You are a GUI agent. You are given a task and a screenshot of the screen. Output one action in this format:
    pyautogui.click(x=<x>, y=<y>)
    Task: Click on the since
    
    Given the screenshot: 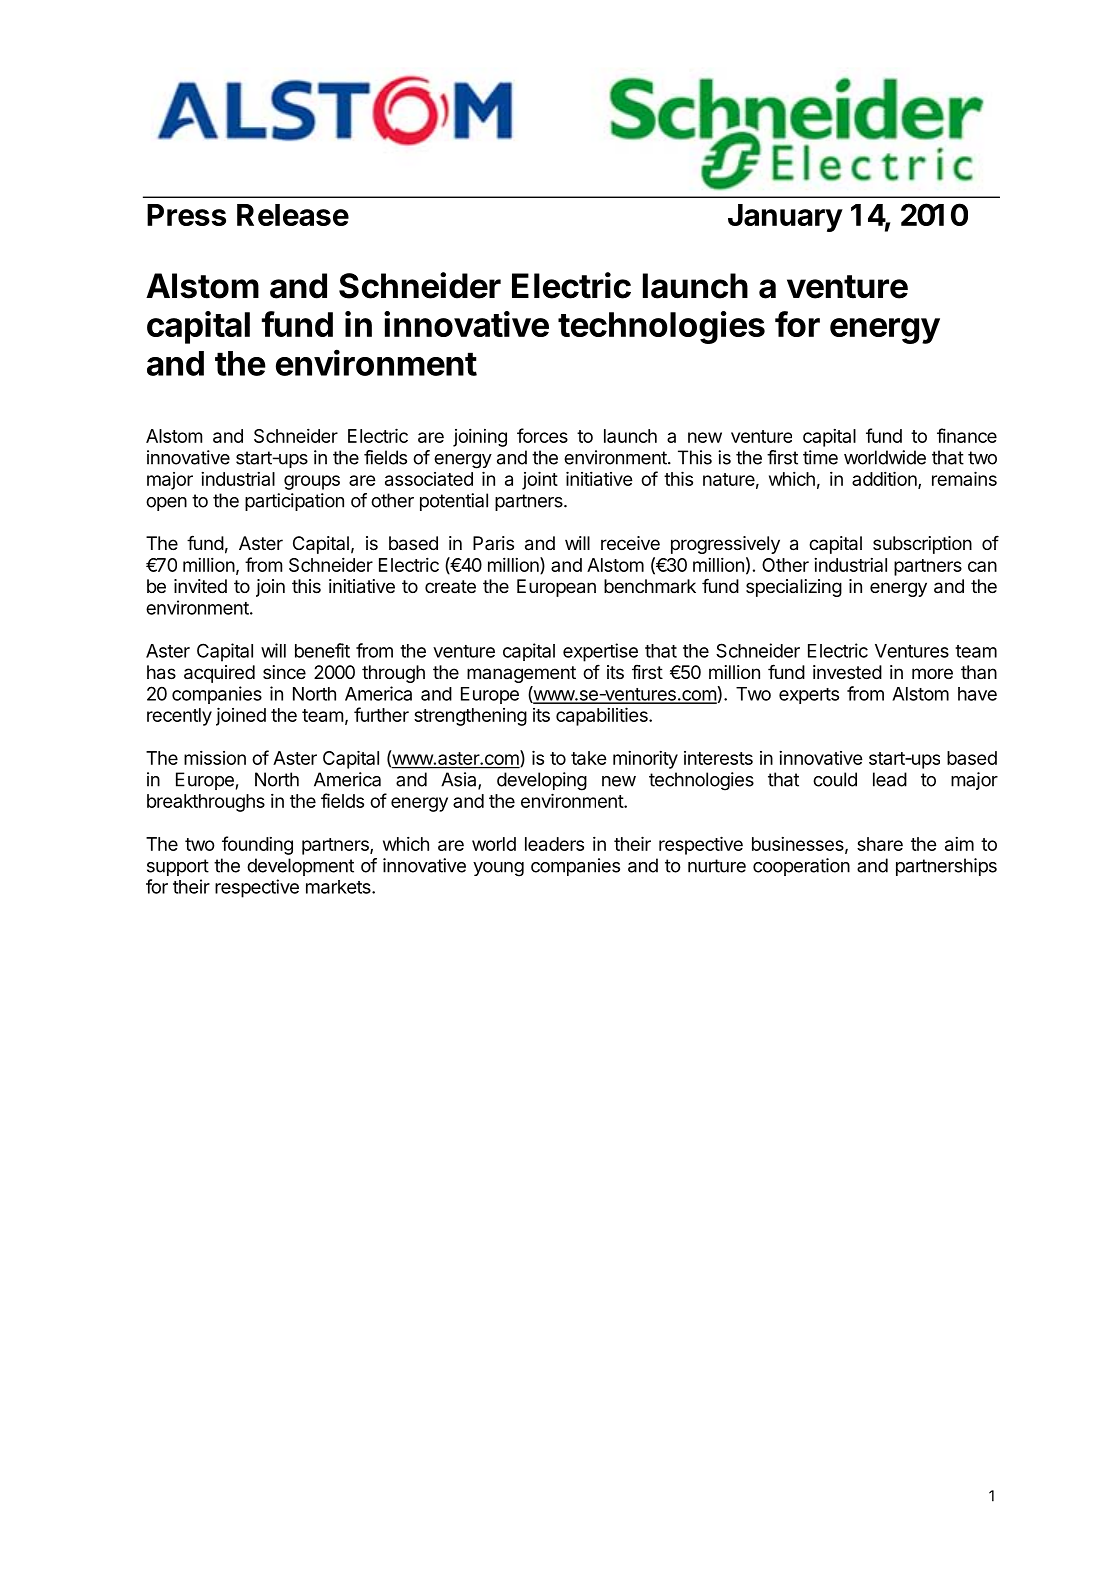 What is the action you would take?
    pyautogui.click(x=284, y=672)
